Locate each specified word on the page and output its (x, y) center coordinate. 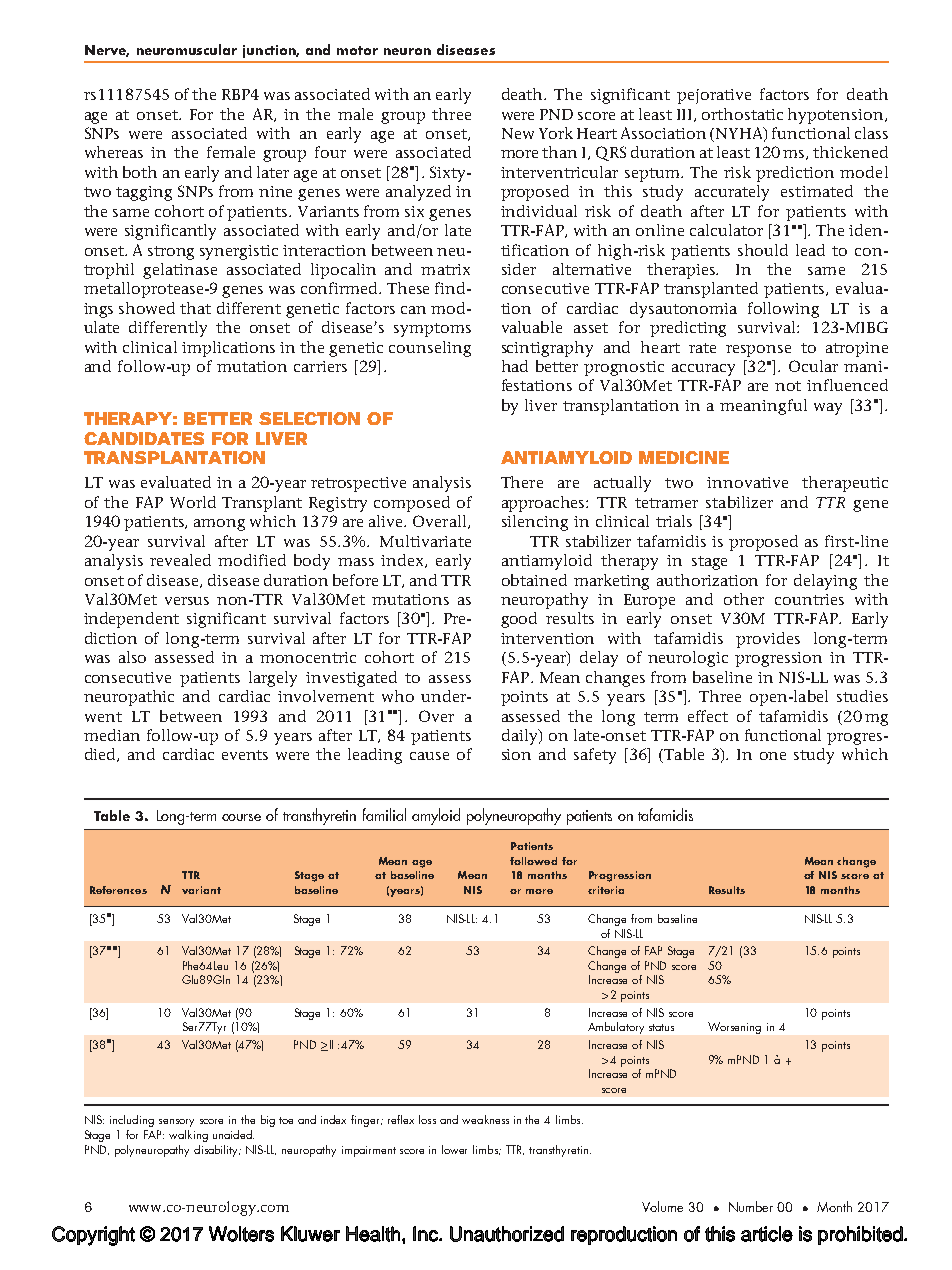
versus (187, 601)
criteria (606, 890)
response (758, 351)
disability (217, 1151)
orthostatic (742, 114)
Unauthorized (507, 1234)
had (515, 366)
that (195, 308)
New (518, 133)
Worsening (734, 1028)
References (118, 890)
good (519, 620)
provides (768, 640)
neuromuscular (187, 49)
